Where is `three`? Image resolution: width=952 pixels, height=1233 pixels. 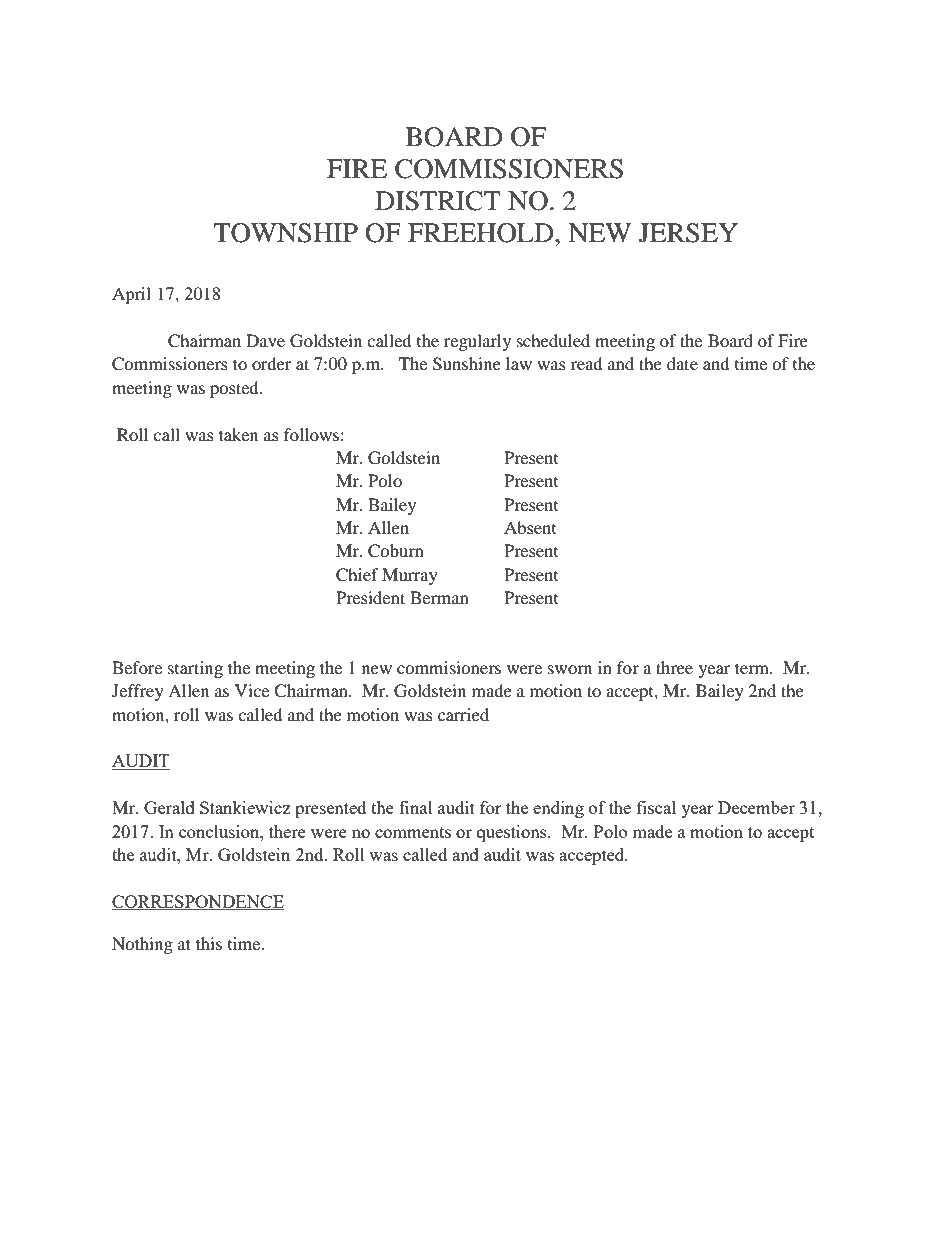 three is located at coordinates (674, 667).
